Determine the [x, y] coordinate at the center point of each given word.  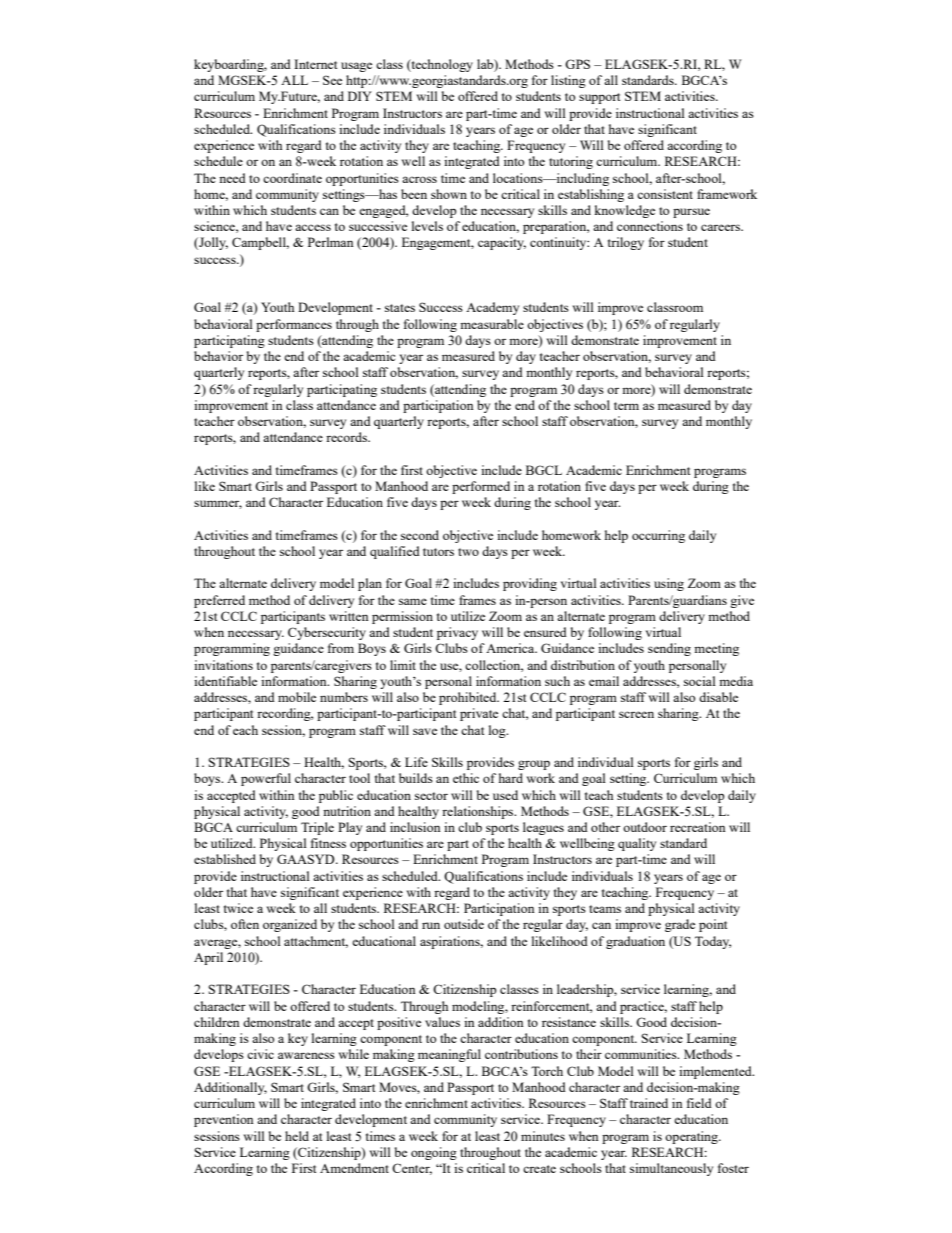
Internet [315, 64]
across [419, 179]
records [347, 437]
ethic [466, 778]
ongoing [434, 1153]
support [599, 98]
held [297, 1136]
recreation [698, 827]
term [626, 406]
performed [481, 487]
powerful [266, 779]
